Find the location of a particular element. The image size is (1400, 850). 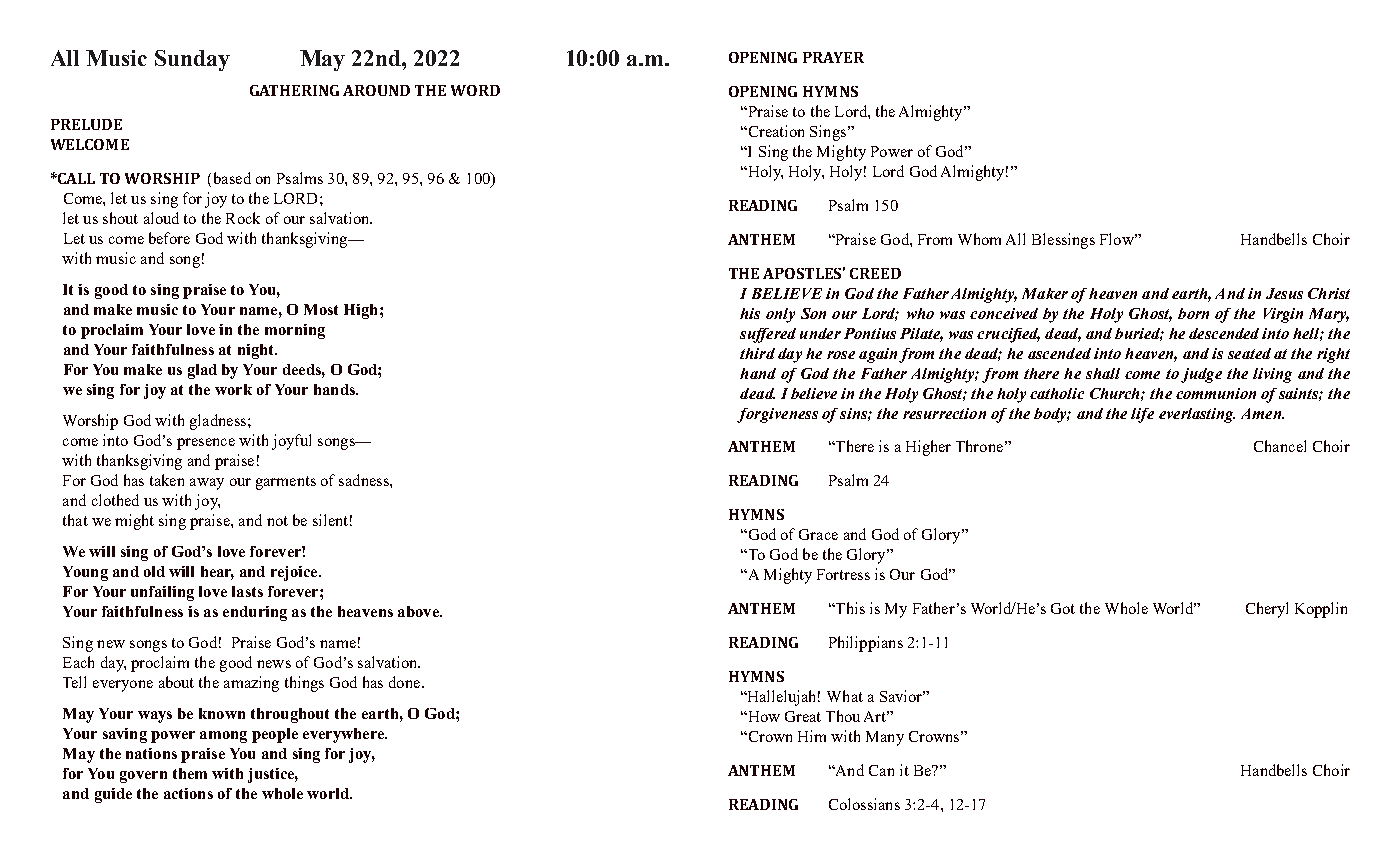

GATHERING is located at coordinates (294, 90).
